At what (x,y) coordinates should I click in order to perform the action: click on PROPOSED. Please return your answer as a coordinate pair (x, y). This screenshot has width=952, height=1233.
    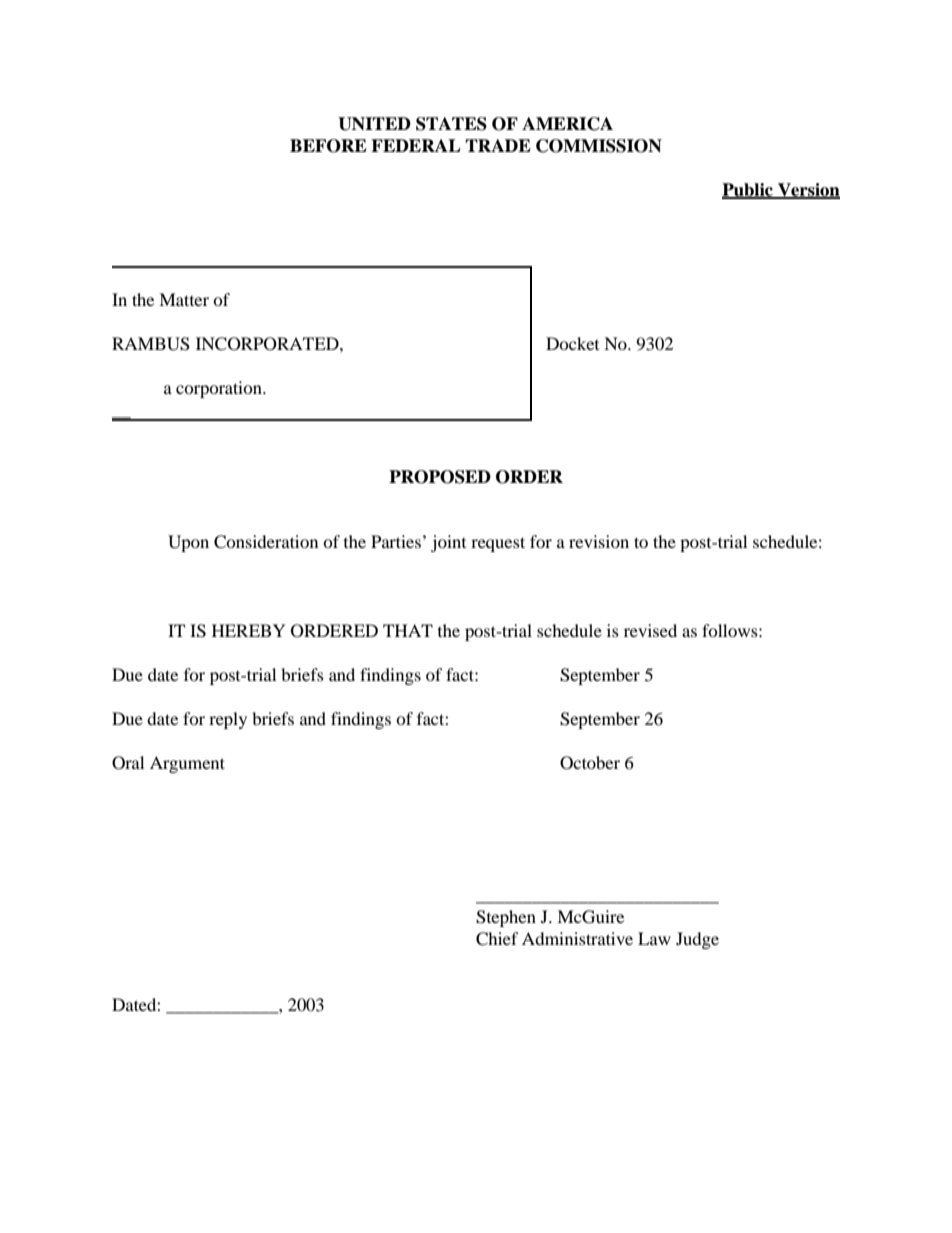
    Looking at the image, I should click on (440, 477).
